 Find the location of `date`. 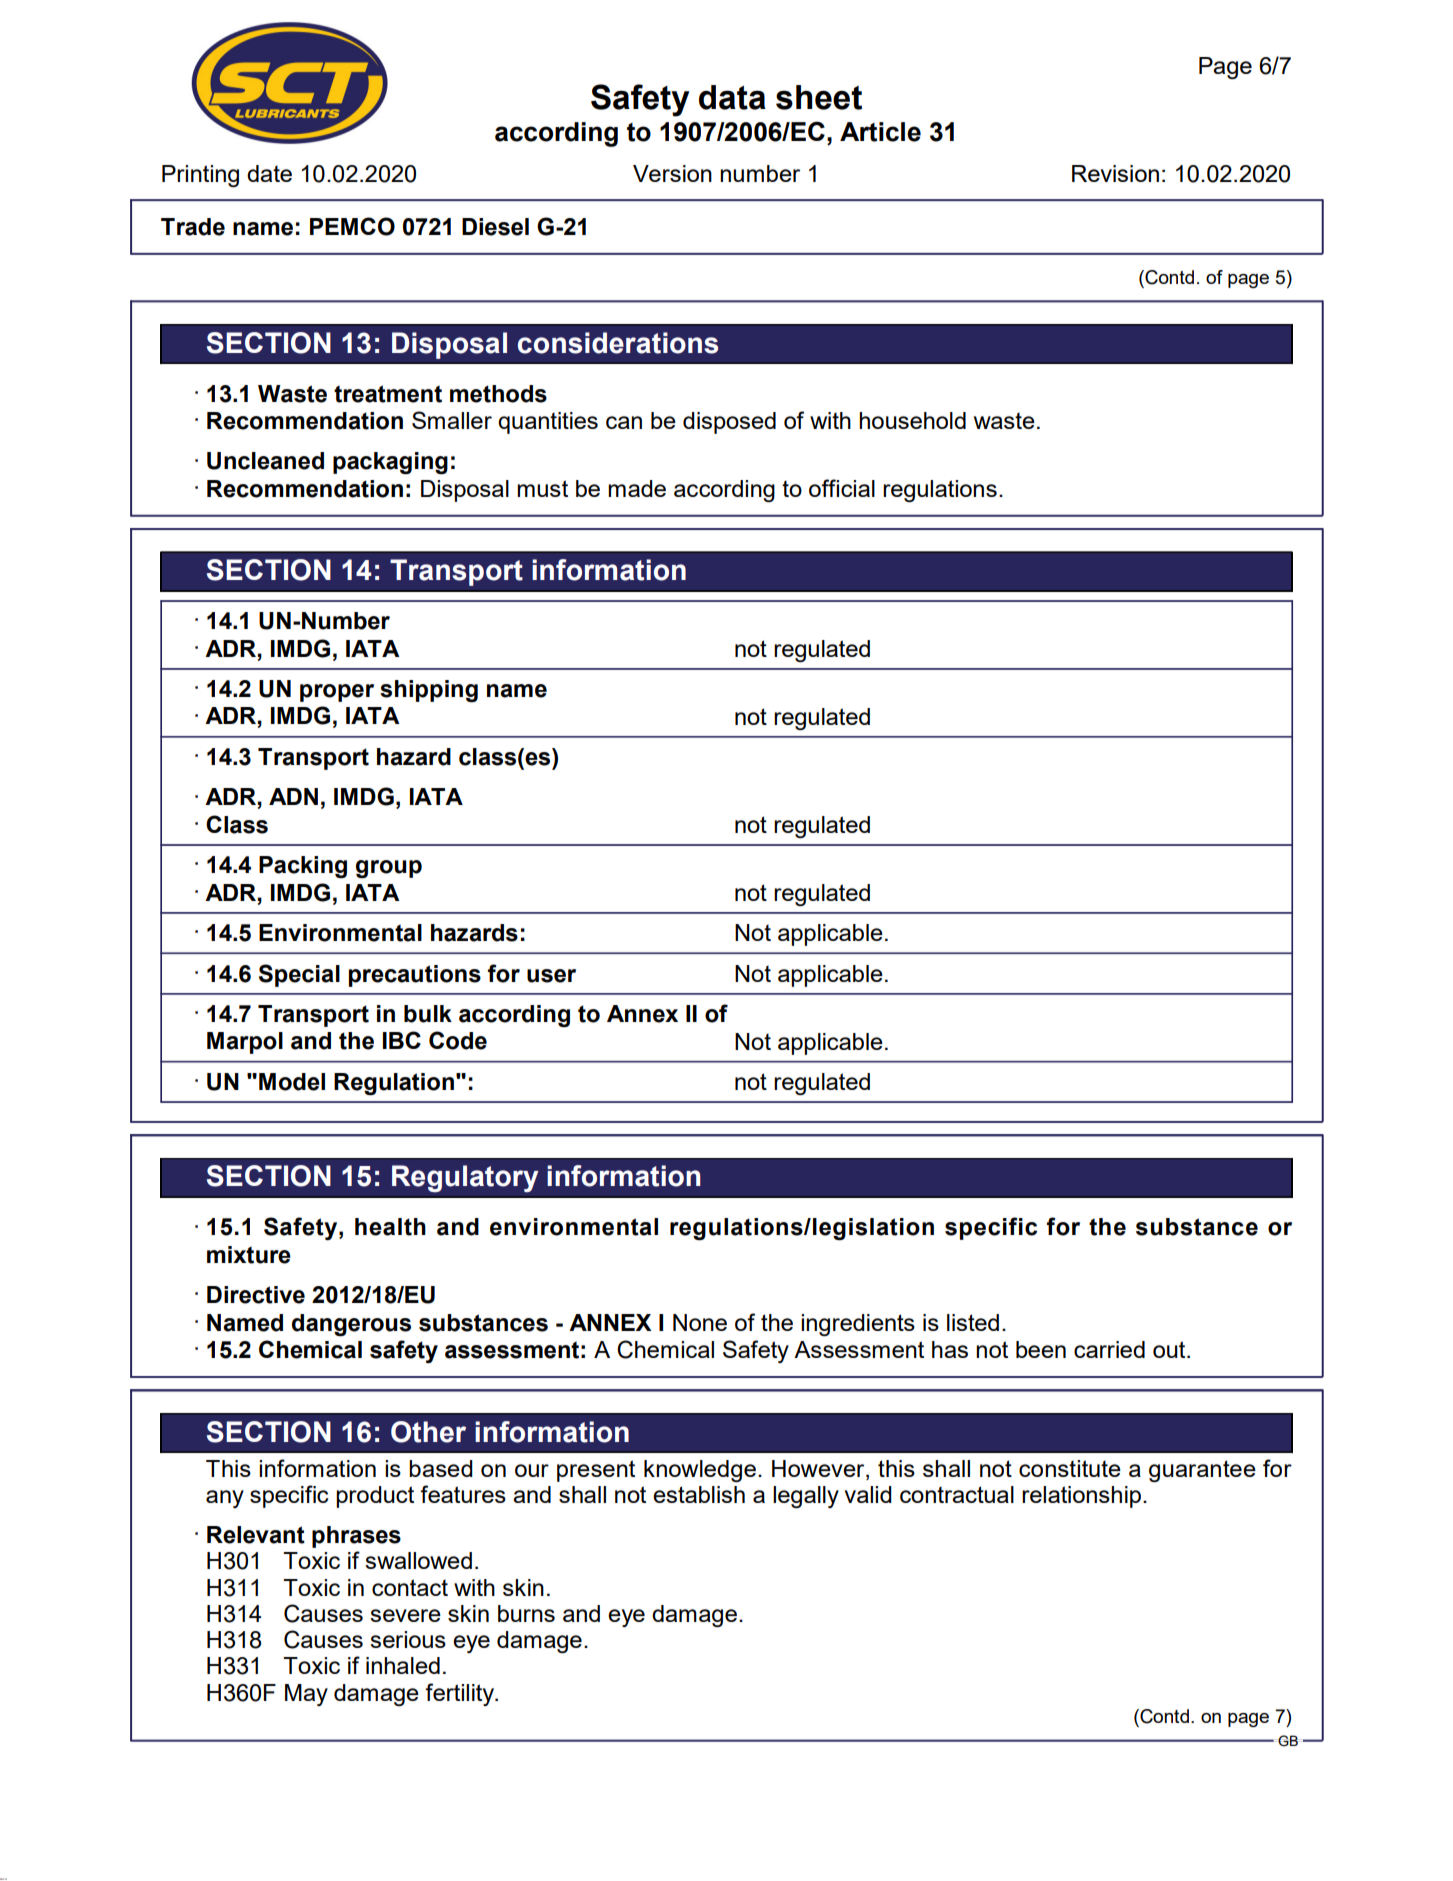

date is located at coordinates (269, 173).
